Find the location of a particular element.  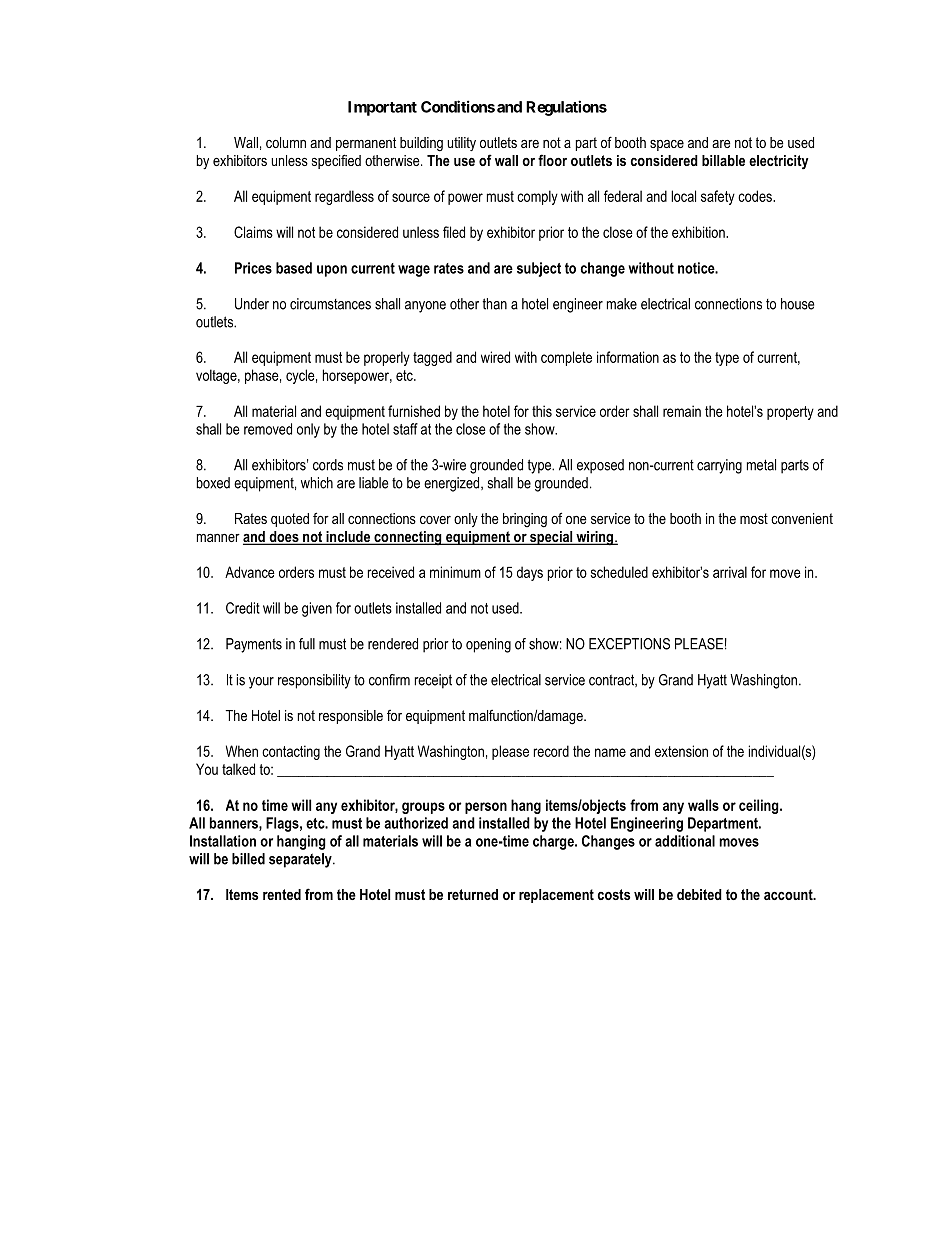

full is located at coordinates (307, 644).
